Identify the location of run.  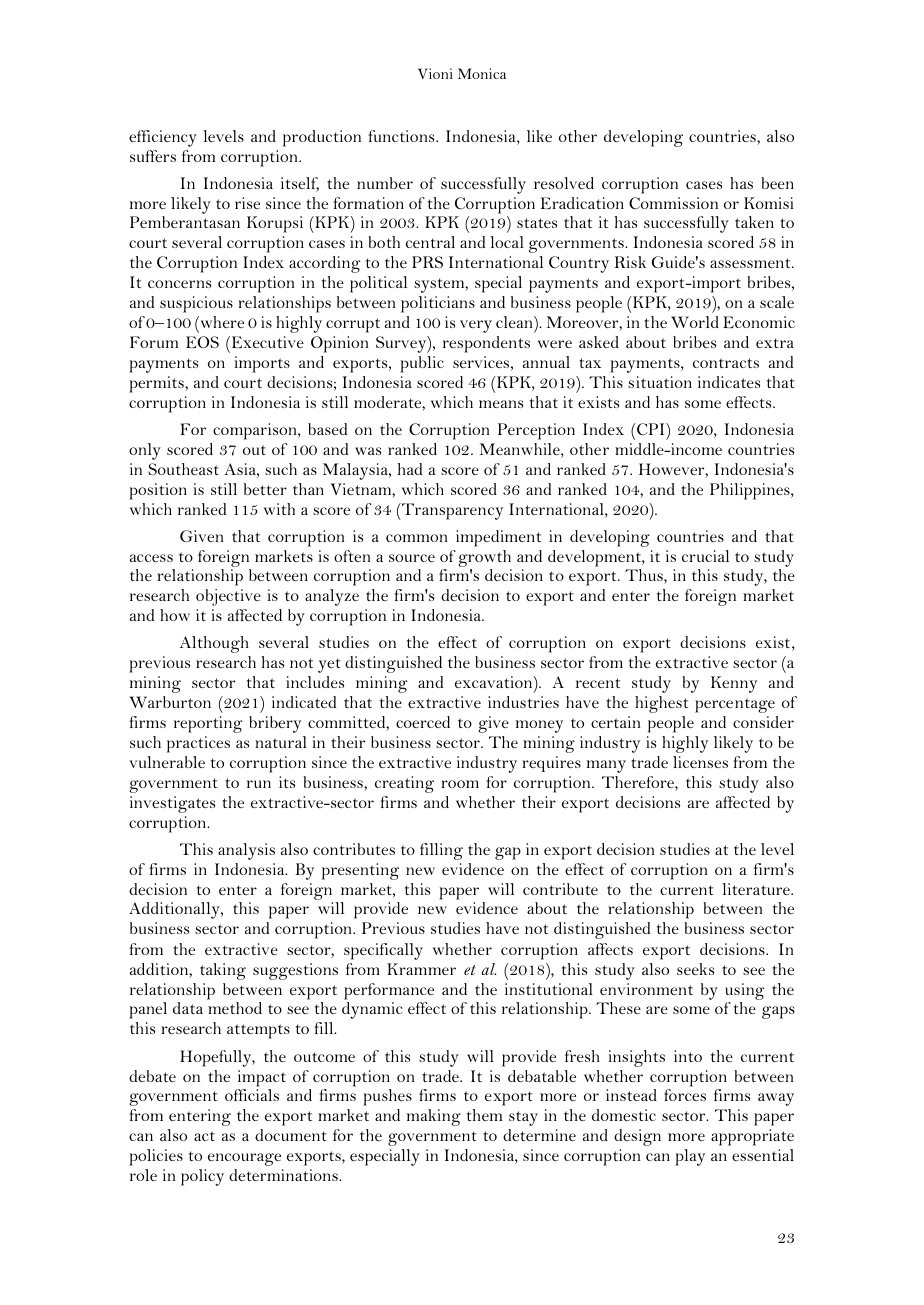
(259, 784).
